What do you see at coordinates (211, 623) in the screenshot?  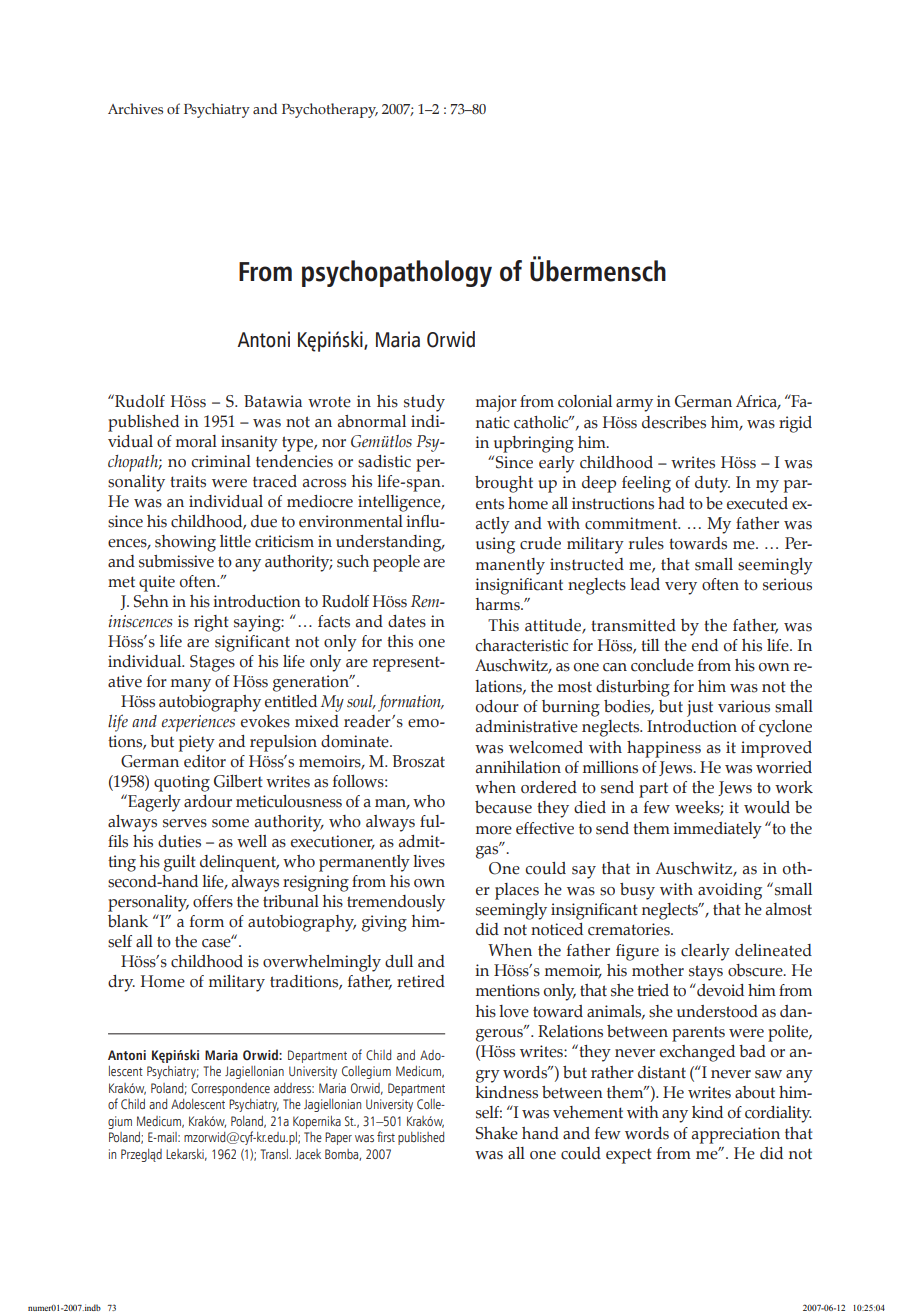 I see `right` at bounding box center [211, 623].
